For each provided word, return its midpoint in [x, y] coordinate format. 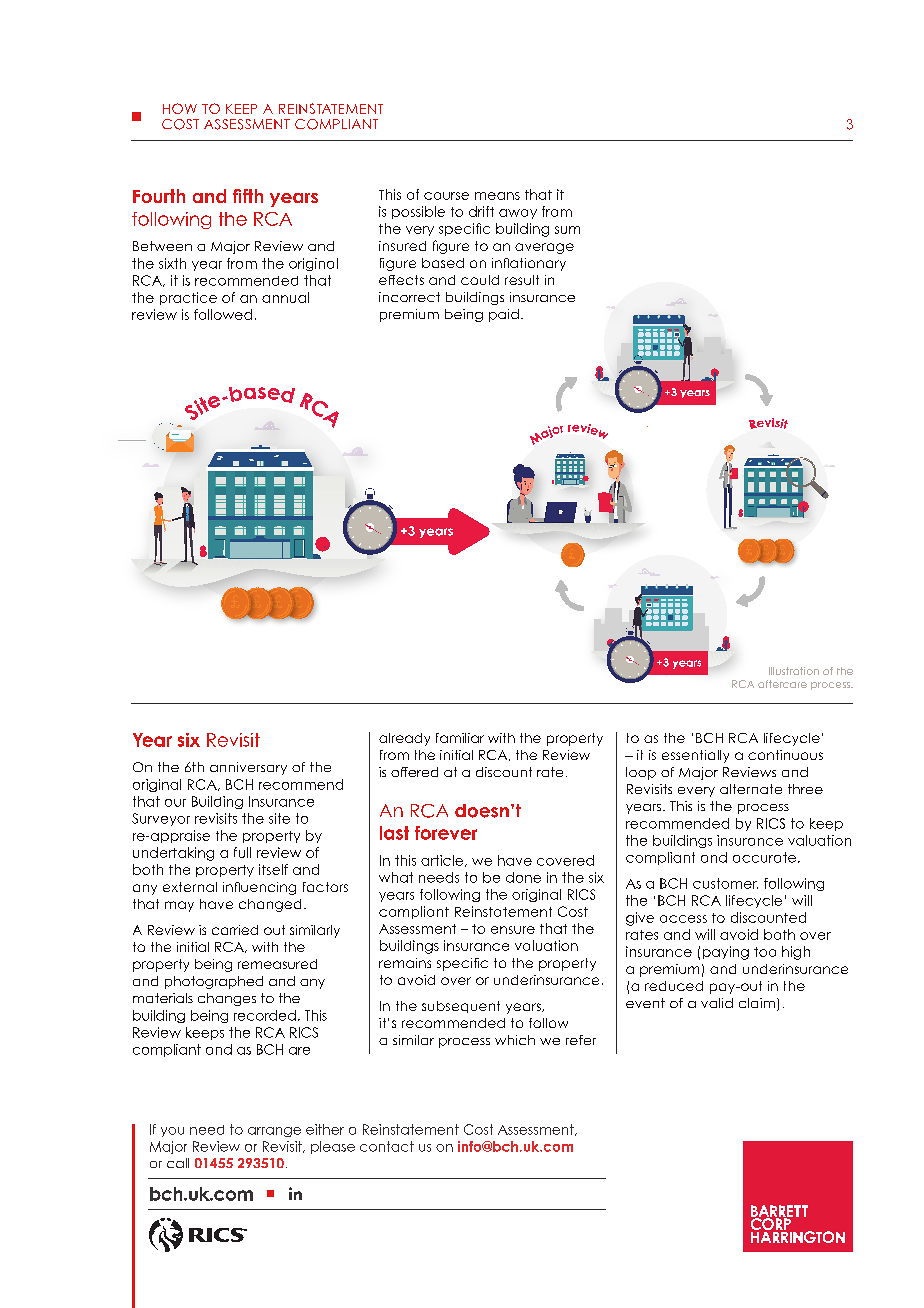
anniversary [248, 768]
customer [725, 883]
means [497, 196]
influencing [259, 888]
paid [504, 315]
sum [567, 230]
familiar [460, 738]
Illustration [794, 671]
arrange [274, 1132]
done [523, 877]
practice [188, 298]
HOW [180, 108]
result [522, 280]
